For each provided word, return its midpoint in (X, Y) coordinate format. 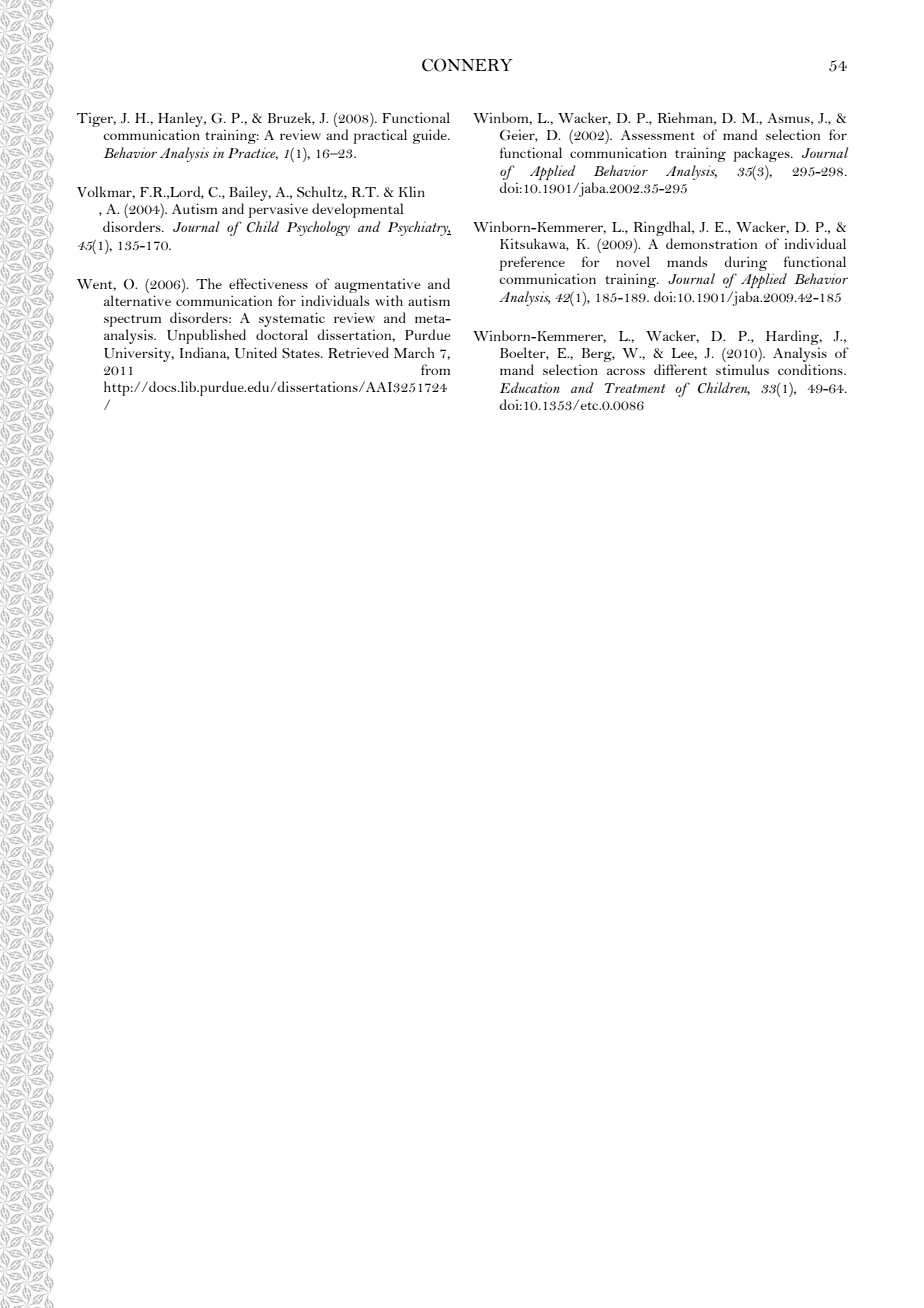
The (209, 283)
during (746, 263)
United (256, 353)
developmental (358, 210)
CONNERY (467, 65)
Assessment (658, 135)
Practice (253, 153)
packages (762, 154)
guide (431, 136)
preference (532, 263)
